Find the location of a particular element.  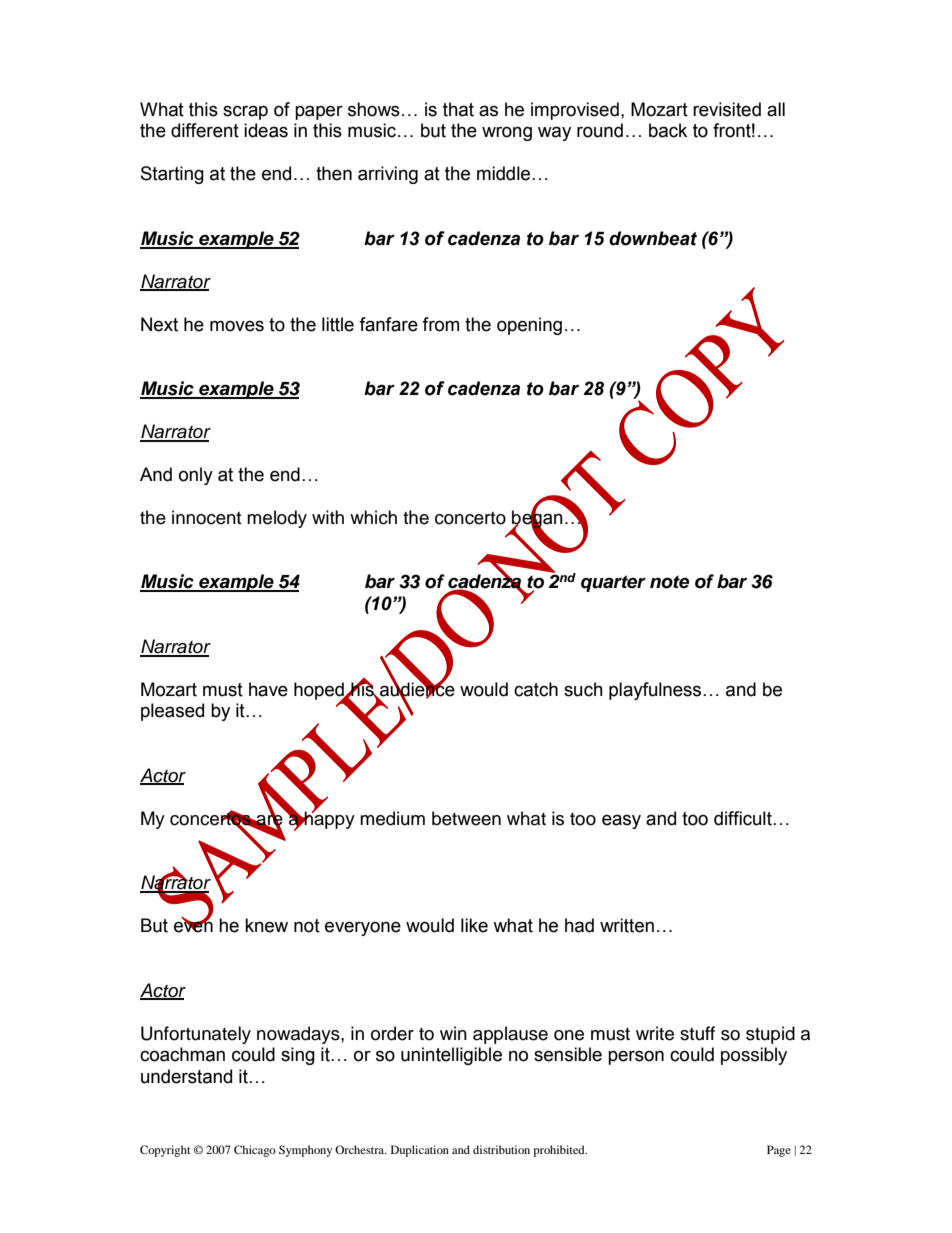

Chicago is located at coordinates (255, 1151).
